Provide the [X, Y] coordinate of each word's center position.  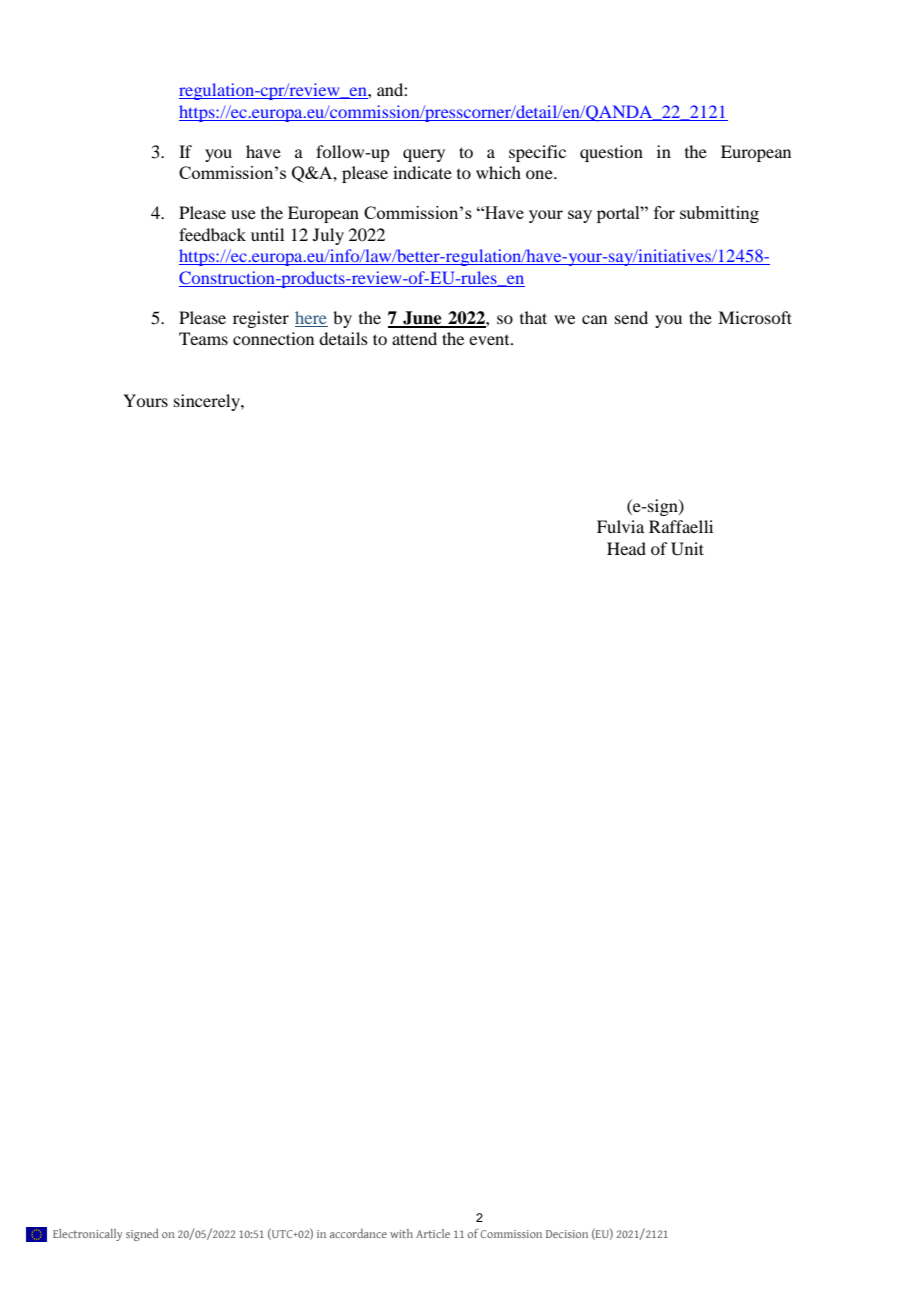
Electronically [87, 1235]
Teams [203, 338]
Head [626, 548]
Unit [687, 549]
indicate [422, 172]
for [664, 212]
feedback [212, 234]
